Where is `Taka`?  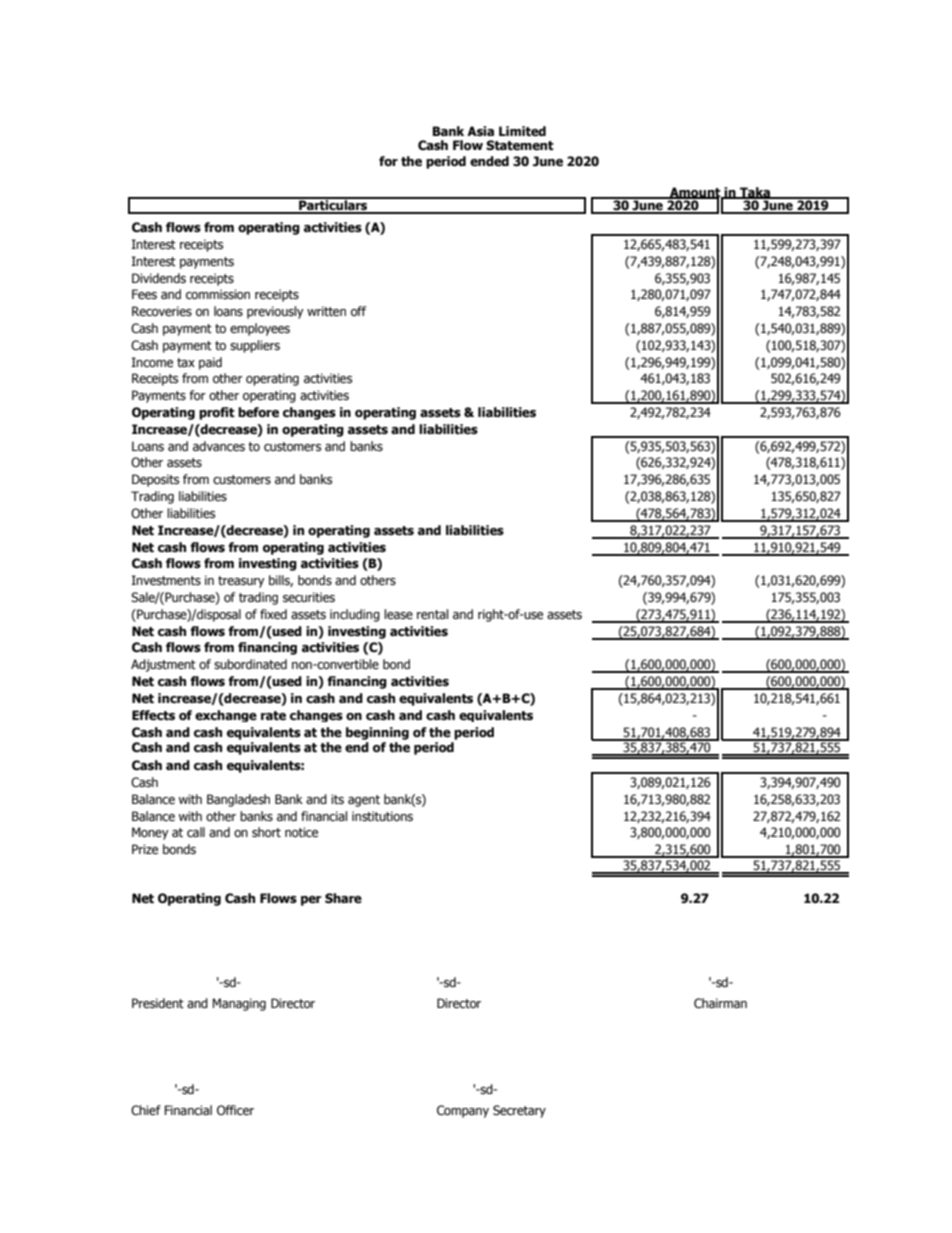 Taka is located at coordinates (755, 193).
